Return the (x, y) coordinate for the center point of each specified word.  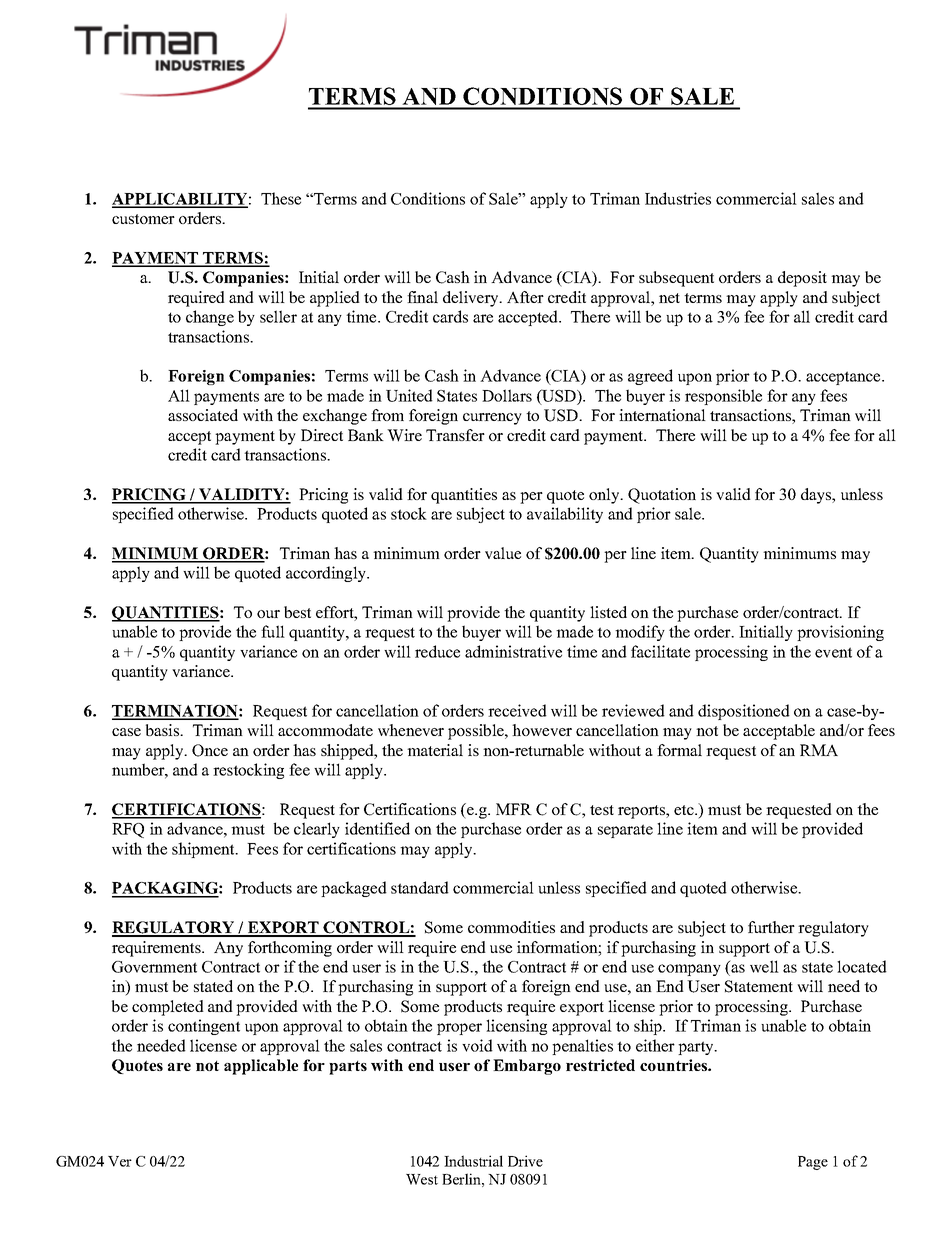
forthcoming (290, 949)
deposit (802, 279)
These (281, 198)
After (525, 297)
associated (203, 415)
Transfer (455, 435)
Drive (525, 1161)
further (771, 927)
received (517, 710)
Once (210, 750)
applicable (261, 1067)
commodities (511, 927)
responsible (723, 397)
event (833, 652)
